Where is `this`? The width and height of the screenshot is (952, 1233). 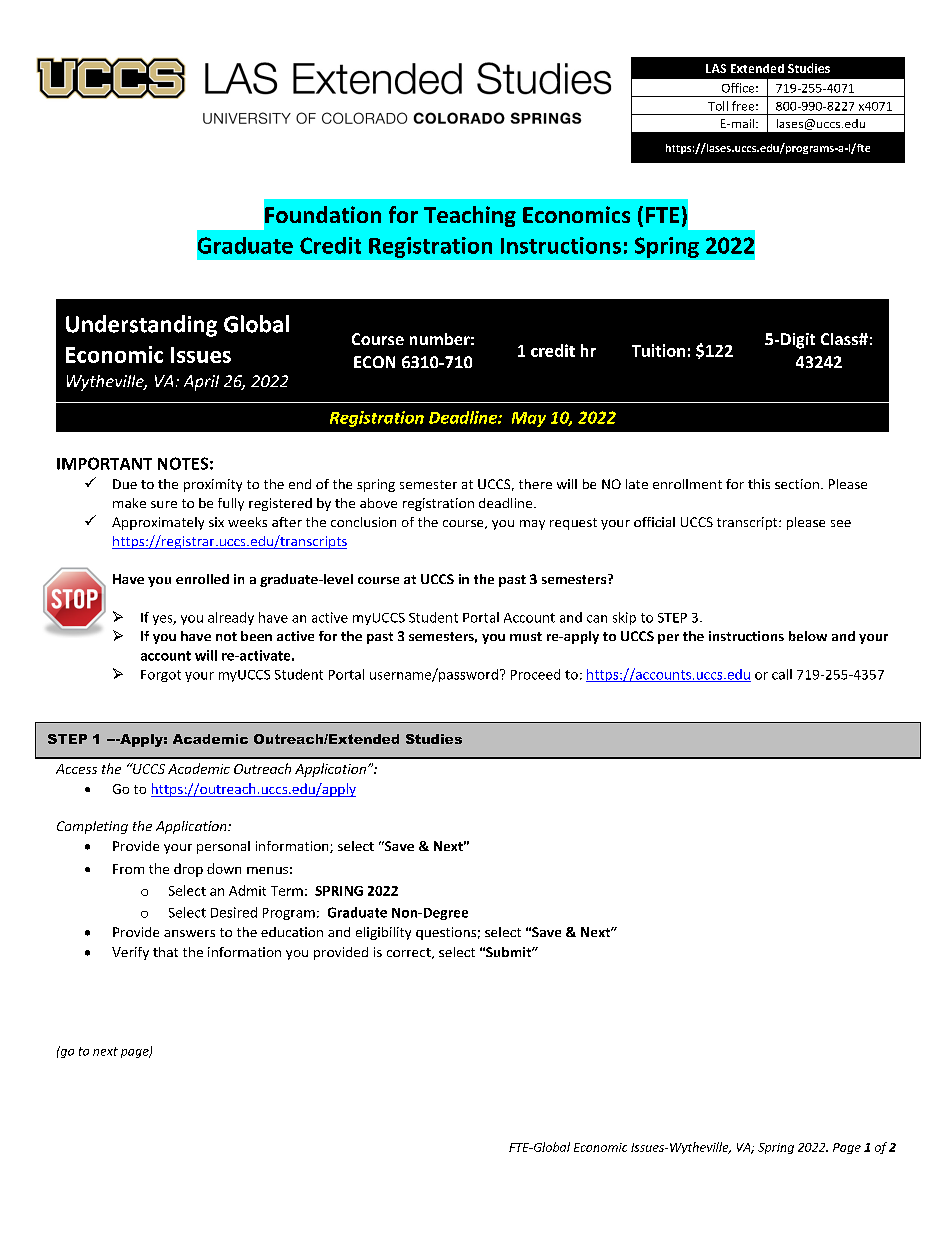
this is located at coordinates (759, 484).
